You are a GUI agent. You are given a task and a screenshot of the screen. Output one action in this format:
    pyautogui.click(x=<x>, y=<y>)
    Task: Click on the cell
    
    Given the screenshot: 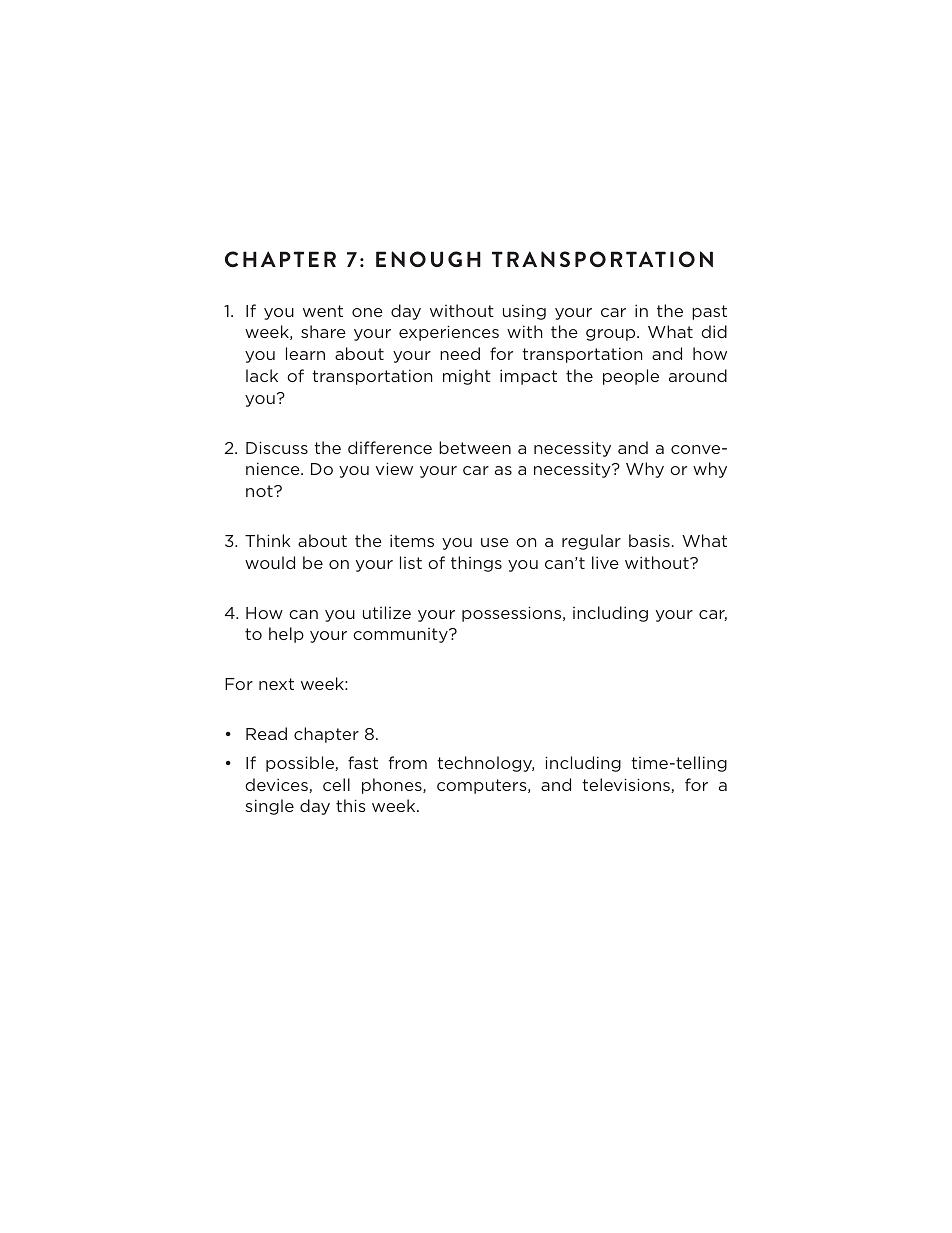 What is the action you would take?
    pyautogui.click(x=336, y=784)
